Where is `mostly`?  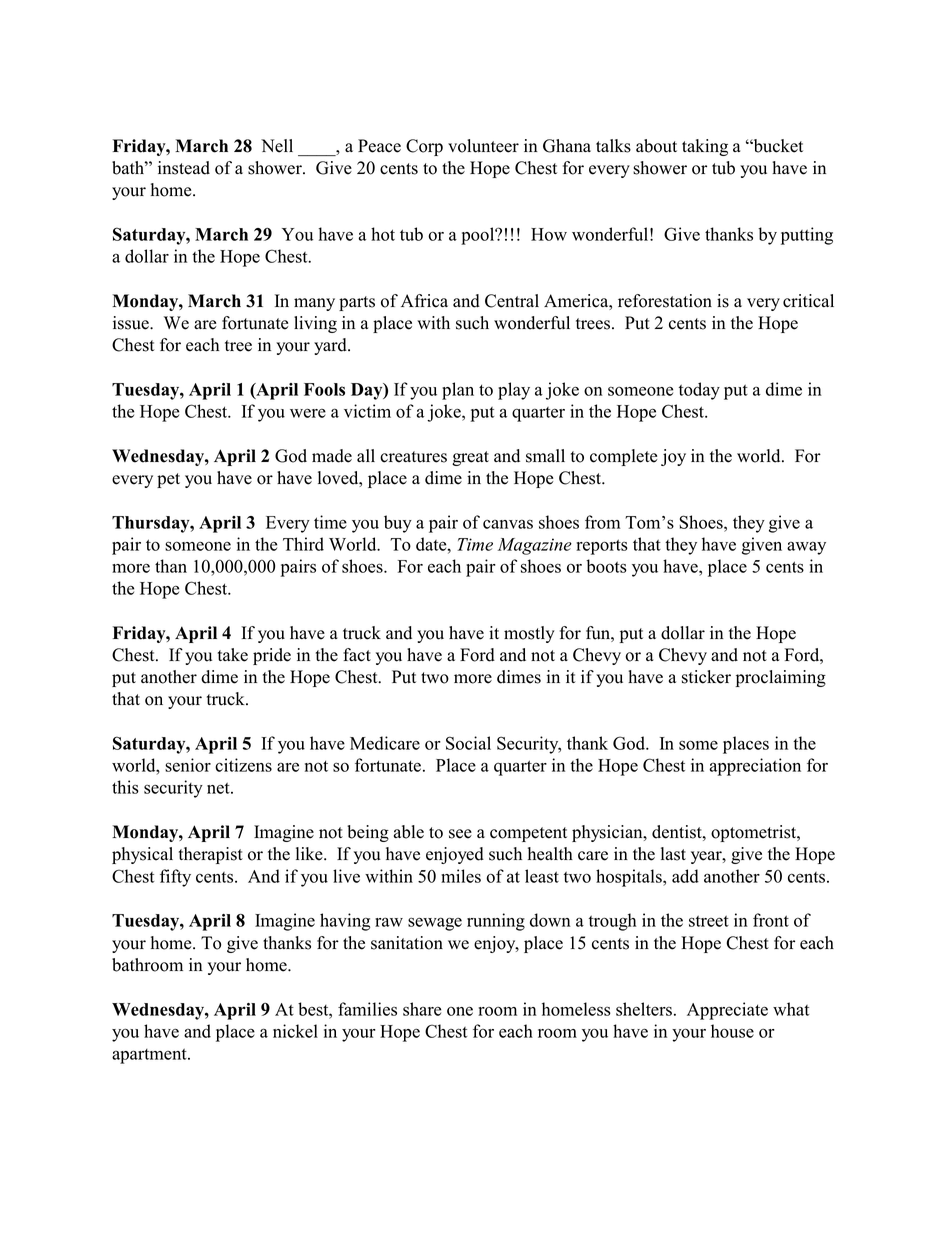
mostly is located at coordinates (529, 634).
